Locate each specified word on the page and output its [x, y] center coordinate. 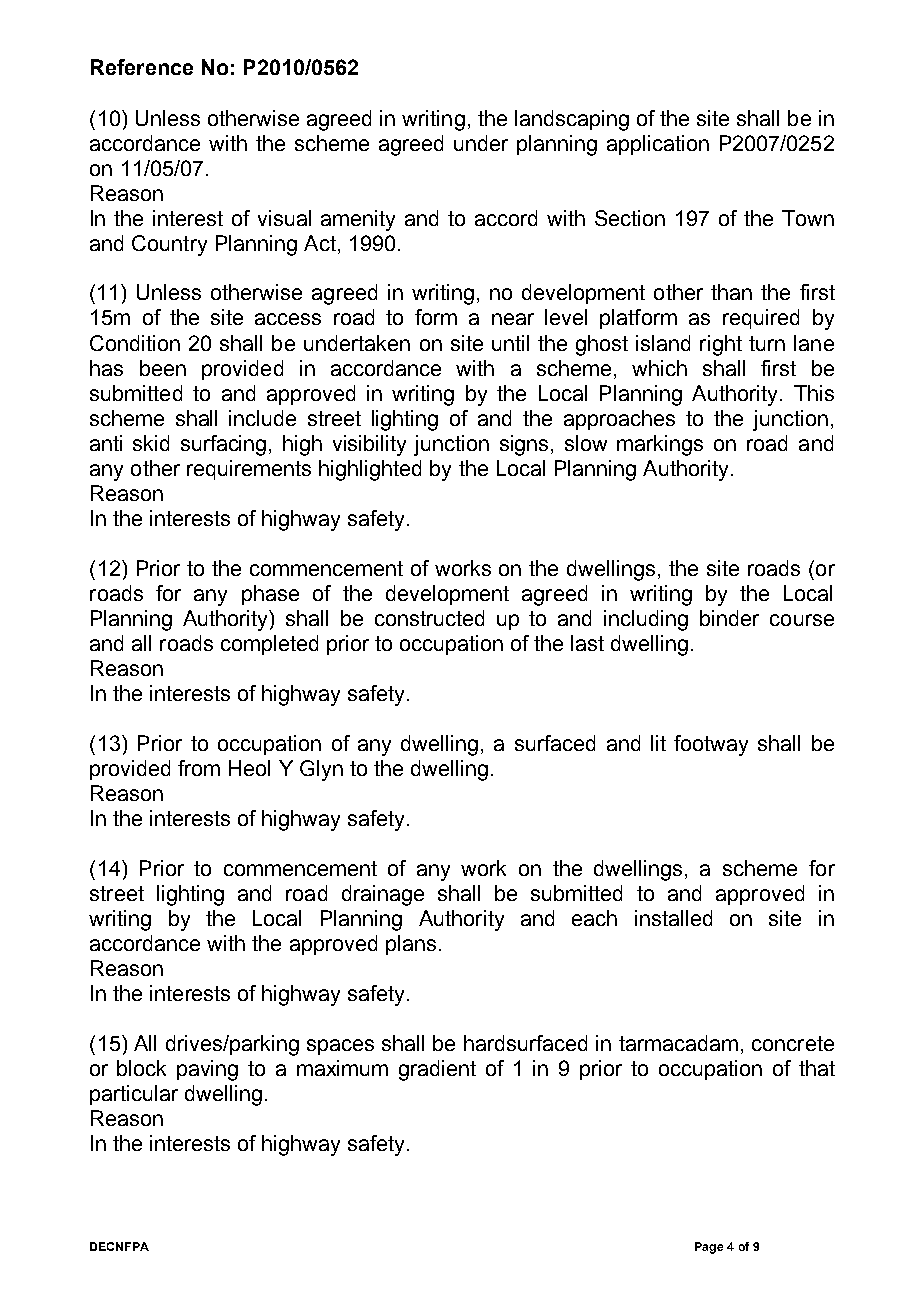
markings [660, 445]
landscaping [572, 120]
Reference [142, 67]
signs [526, 445]
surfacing [223, 445]
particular [134, 1095]
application [658, 145]
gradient [437, 1070]
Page [709, 1248]
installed [673, 918]
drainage [383, 895]
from [199, 768]
